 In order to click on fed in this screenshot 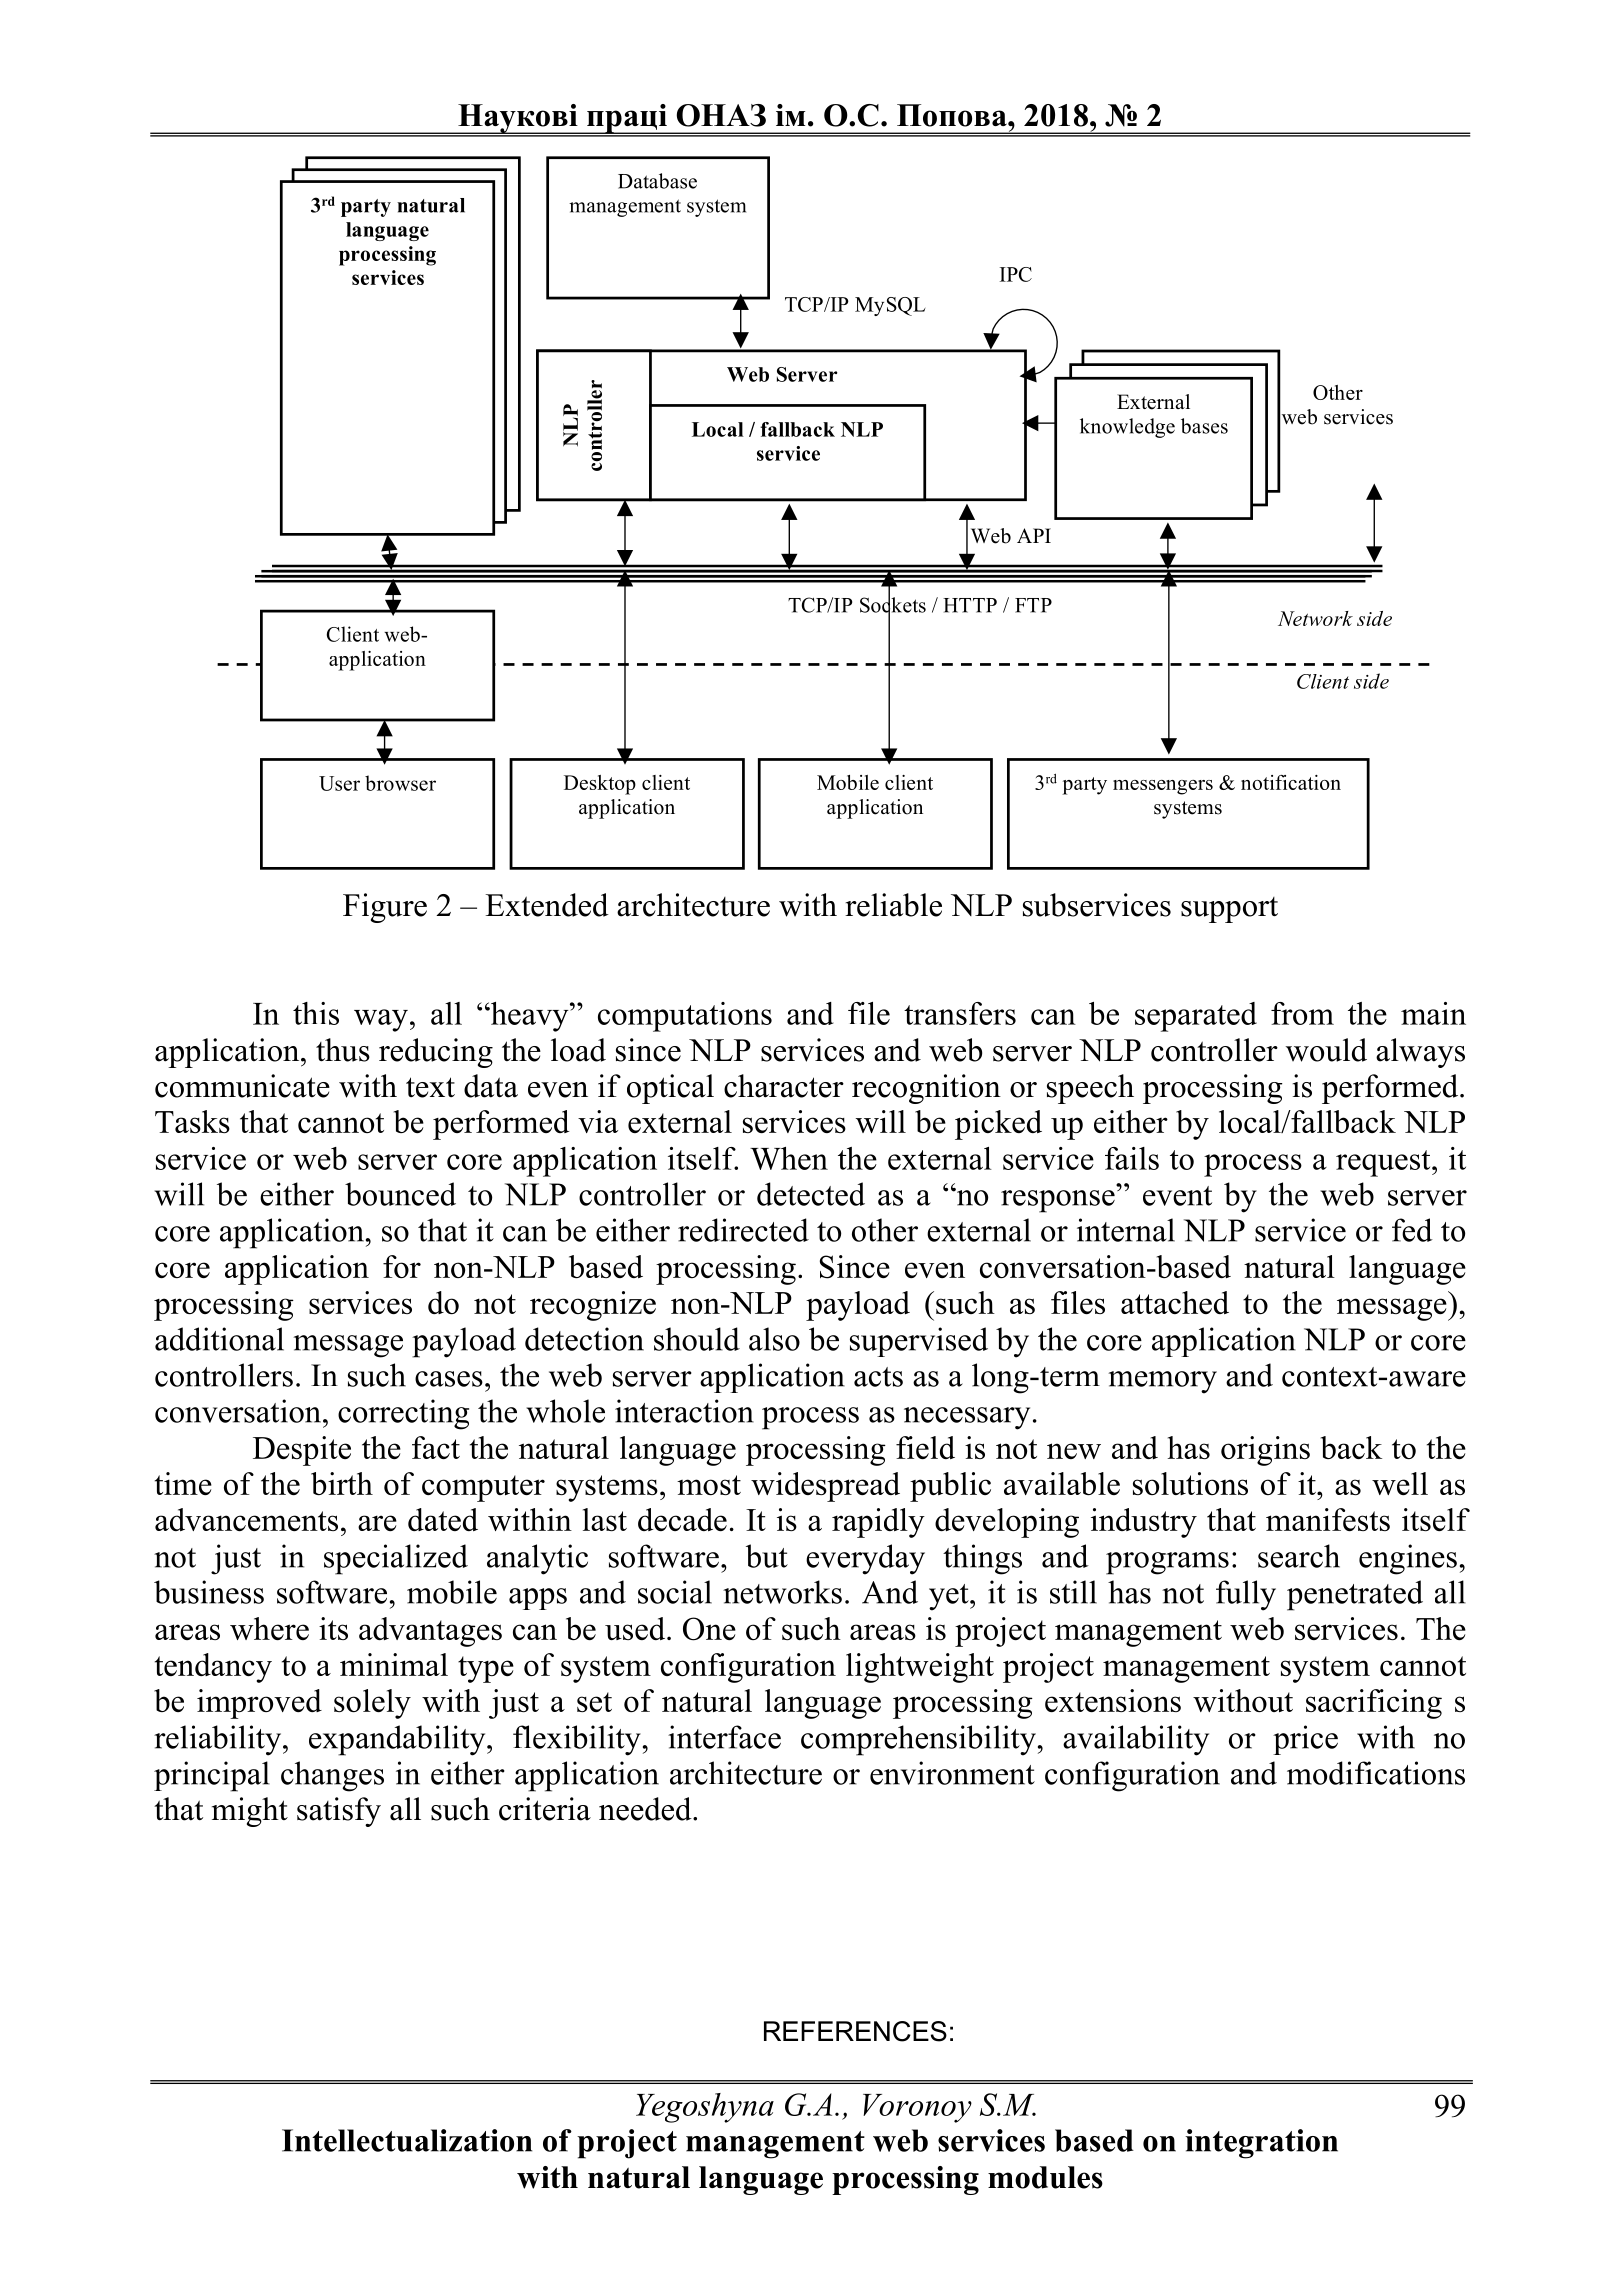, I will do `click(1412, 1230)`.
